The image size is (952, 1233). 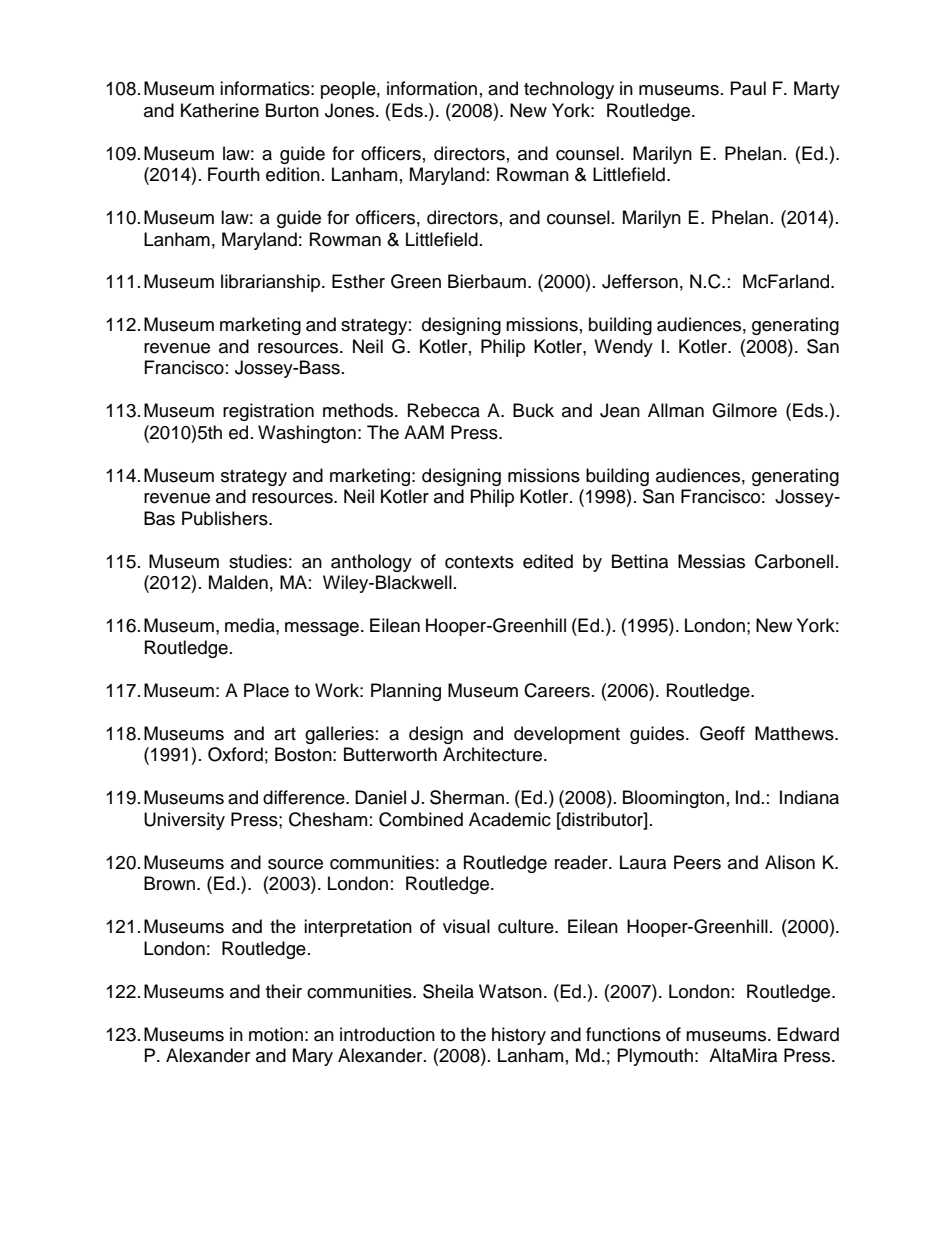 What do you see at coordinates (697, 862) in the screenshot?
I see `Peers` at bounding box center [697, 862].
